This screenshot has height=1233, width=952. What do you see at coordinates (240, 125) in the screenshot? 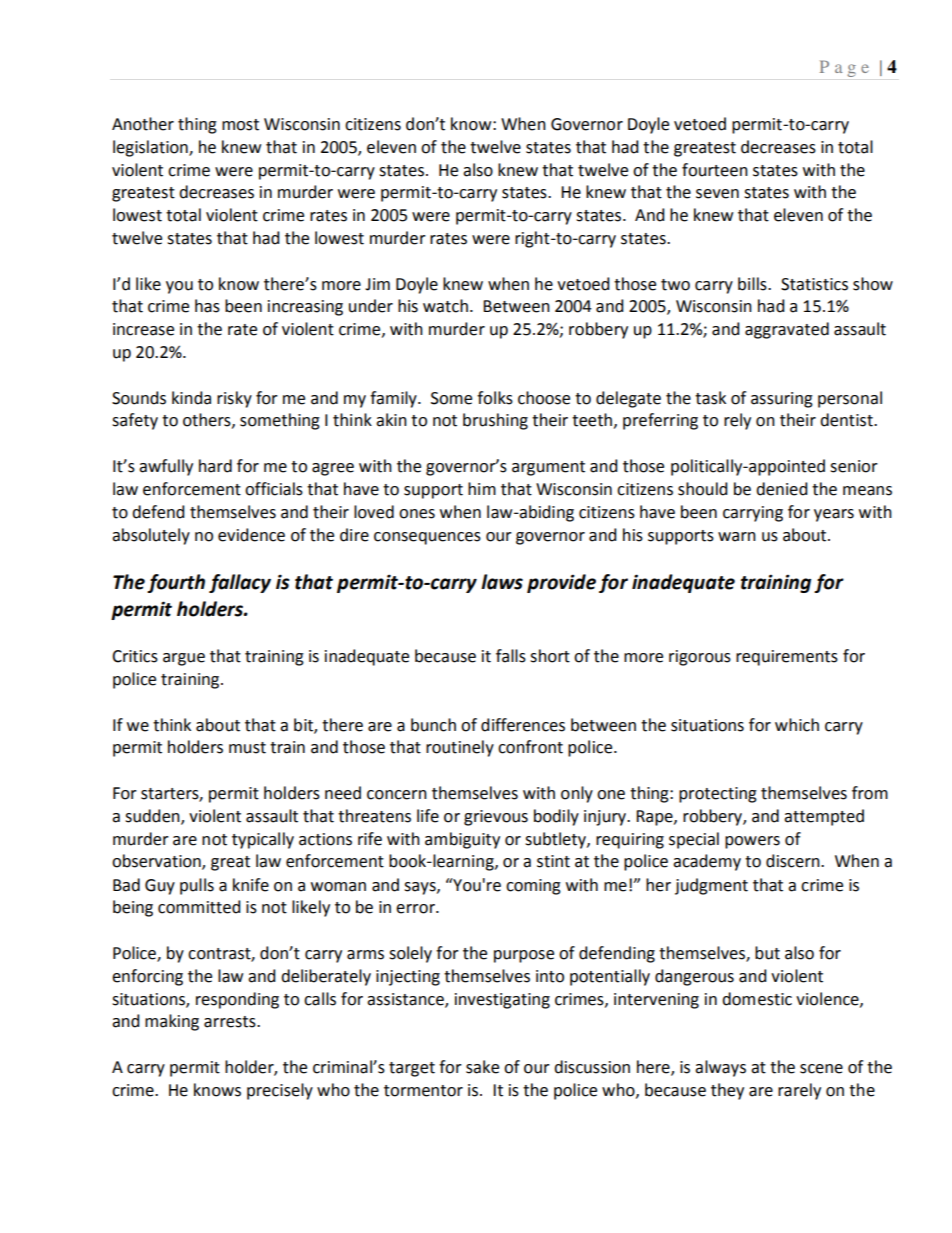
I see `most` at bounding box center [240, 125].
